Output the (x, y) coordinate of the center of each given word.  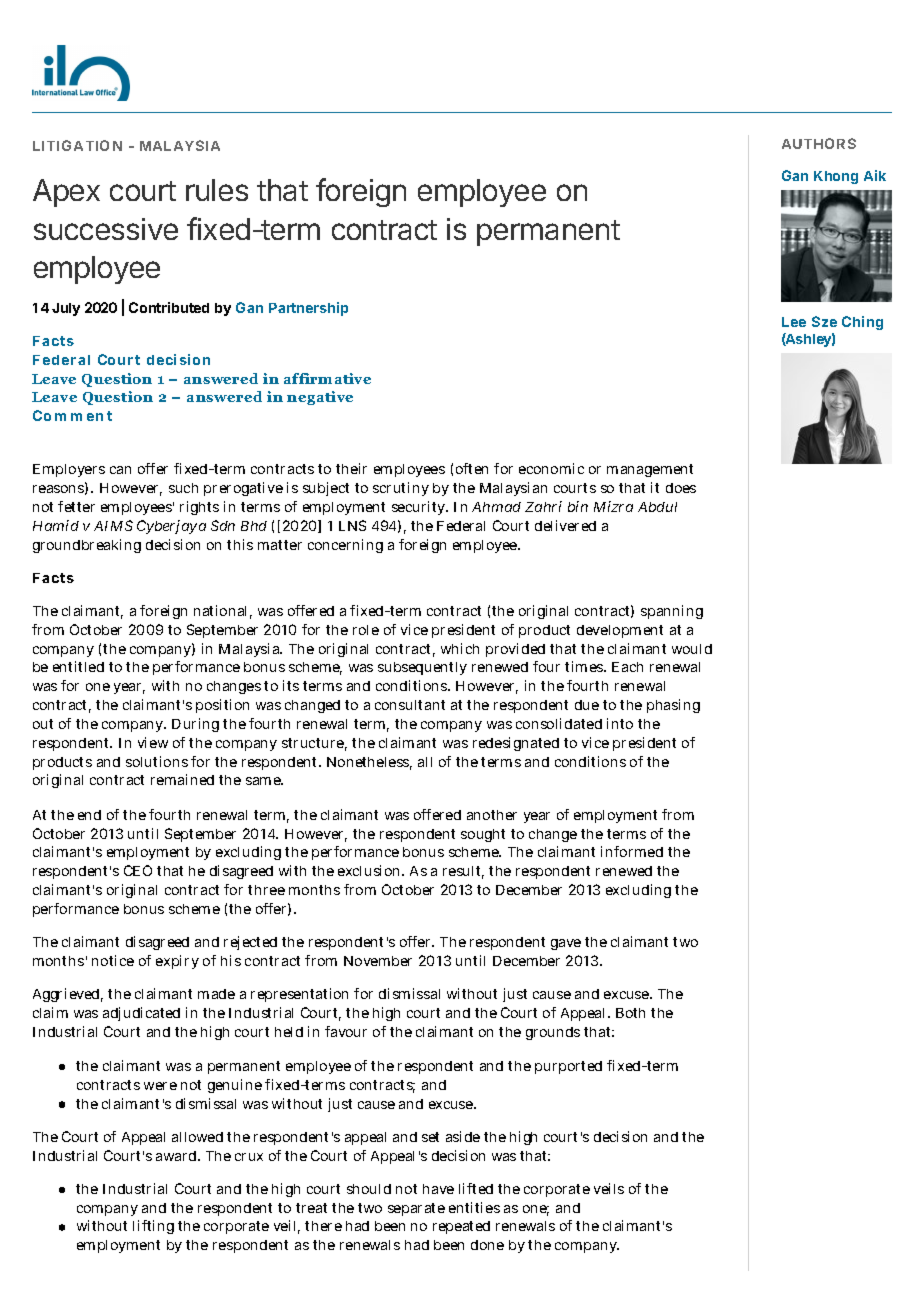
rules (217, 190)
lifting (153, 1227)
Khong (836, 177)
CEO (138, 870)
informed (632, 851)
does (681, 488)
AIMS (113, 525)
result (463, 872)
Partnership (308, 309)
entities (474, 1207)
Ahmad (496, 507)
